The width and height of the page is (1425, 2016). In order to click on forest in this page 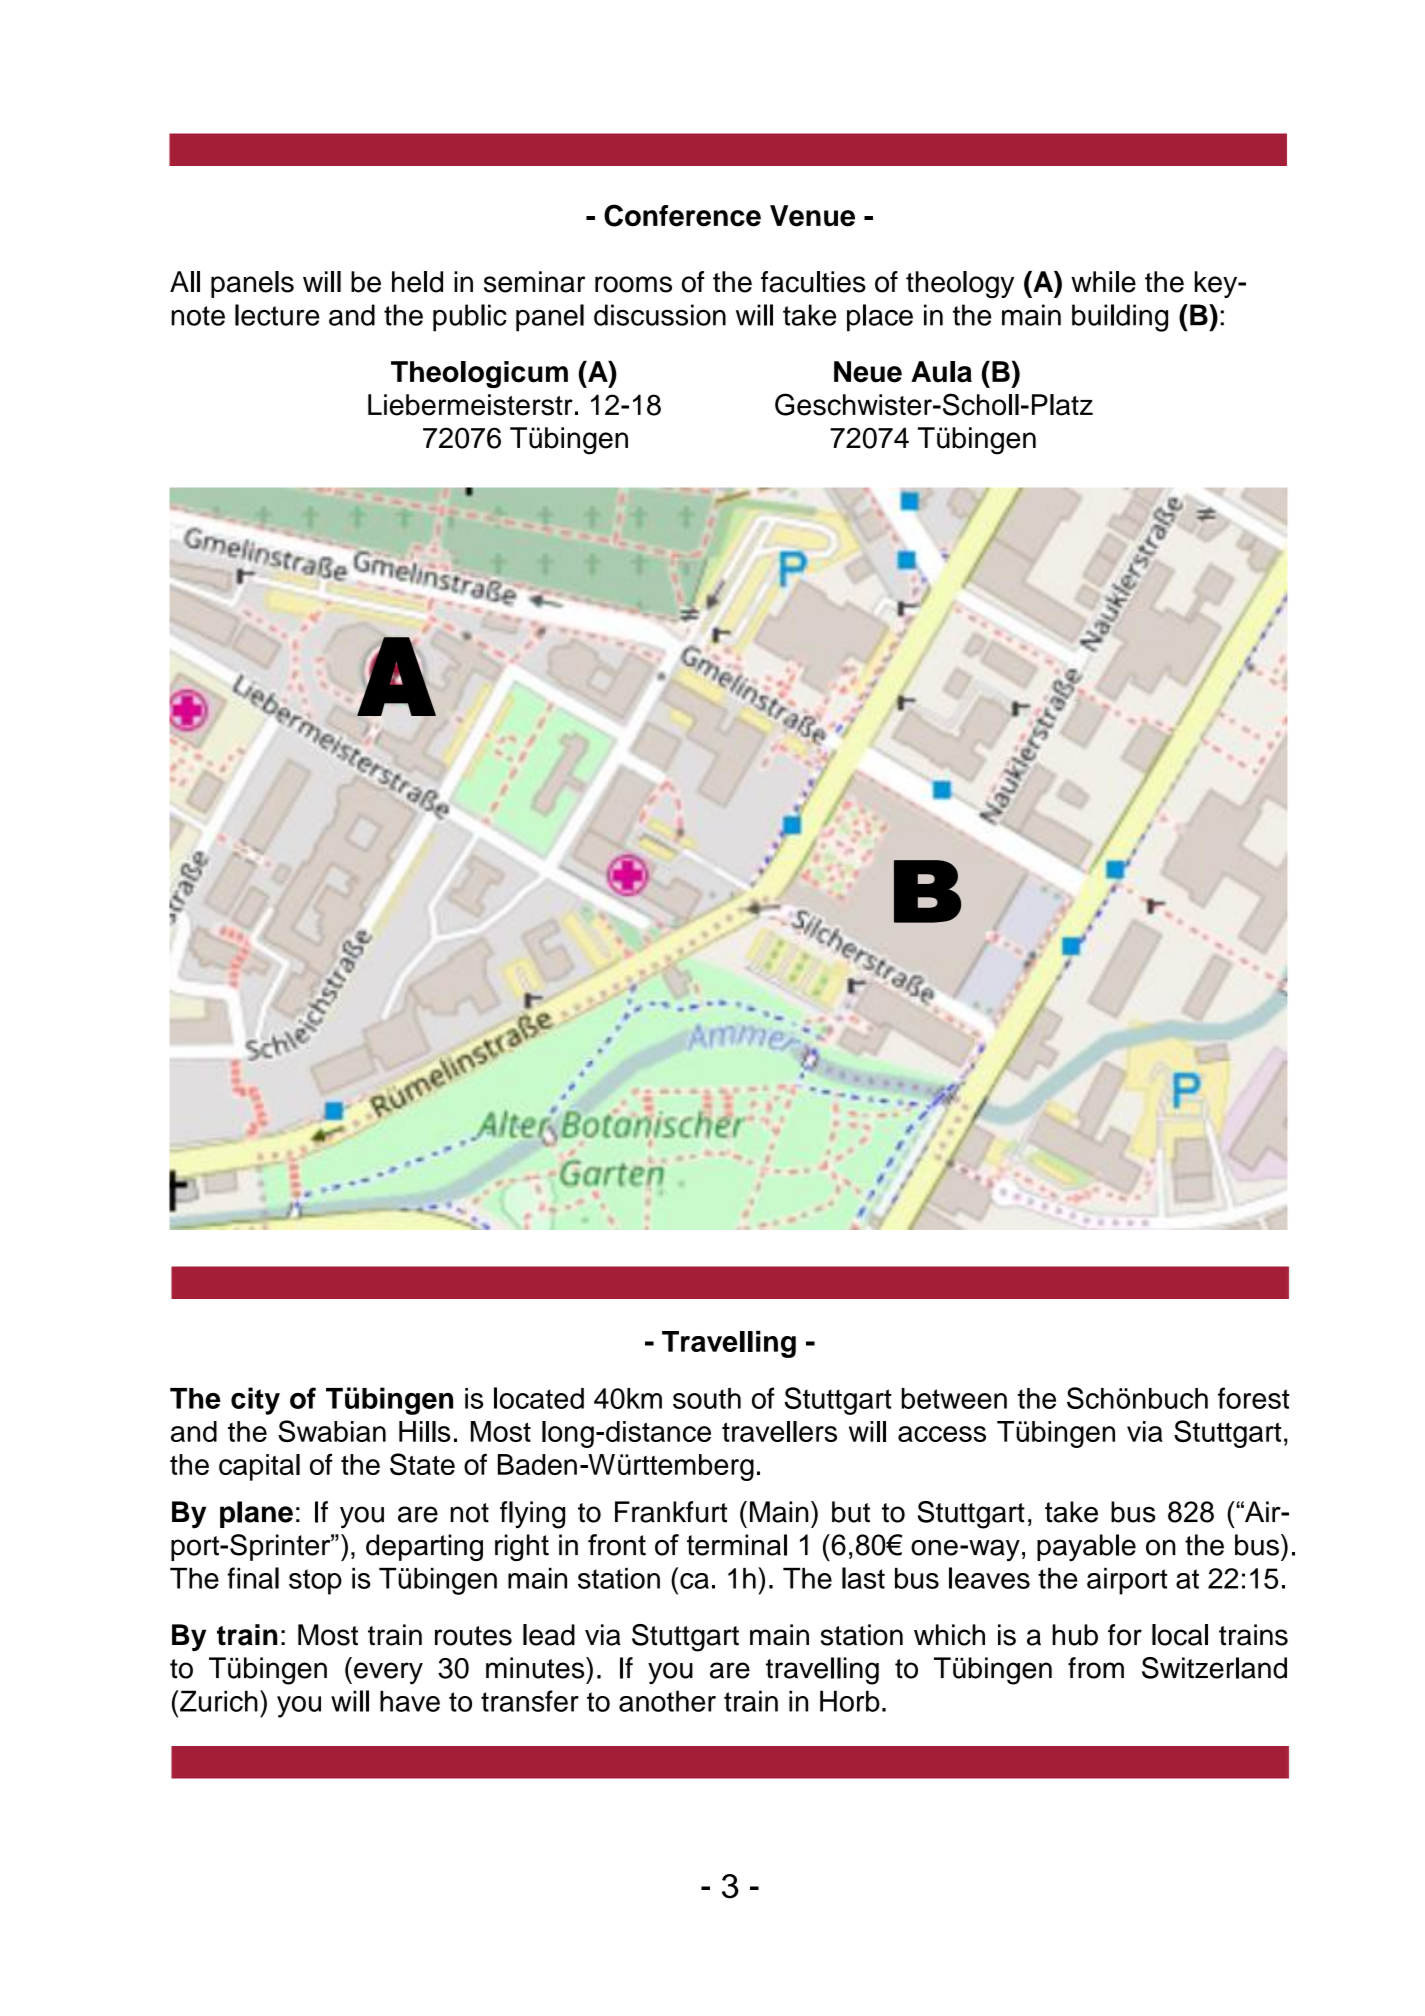, I will do `click(1253, 1398)`.
